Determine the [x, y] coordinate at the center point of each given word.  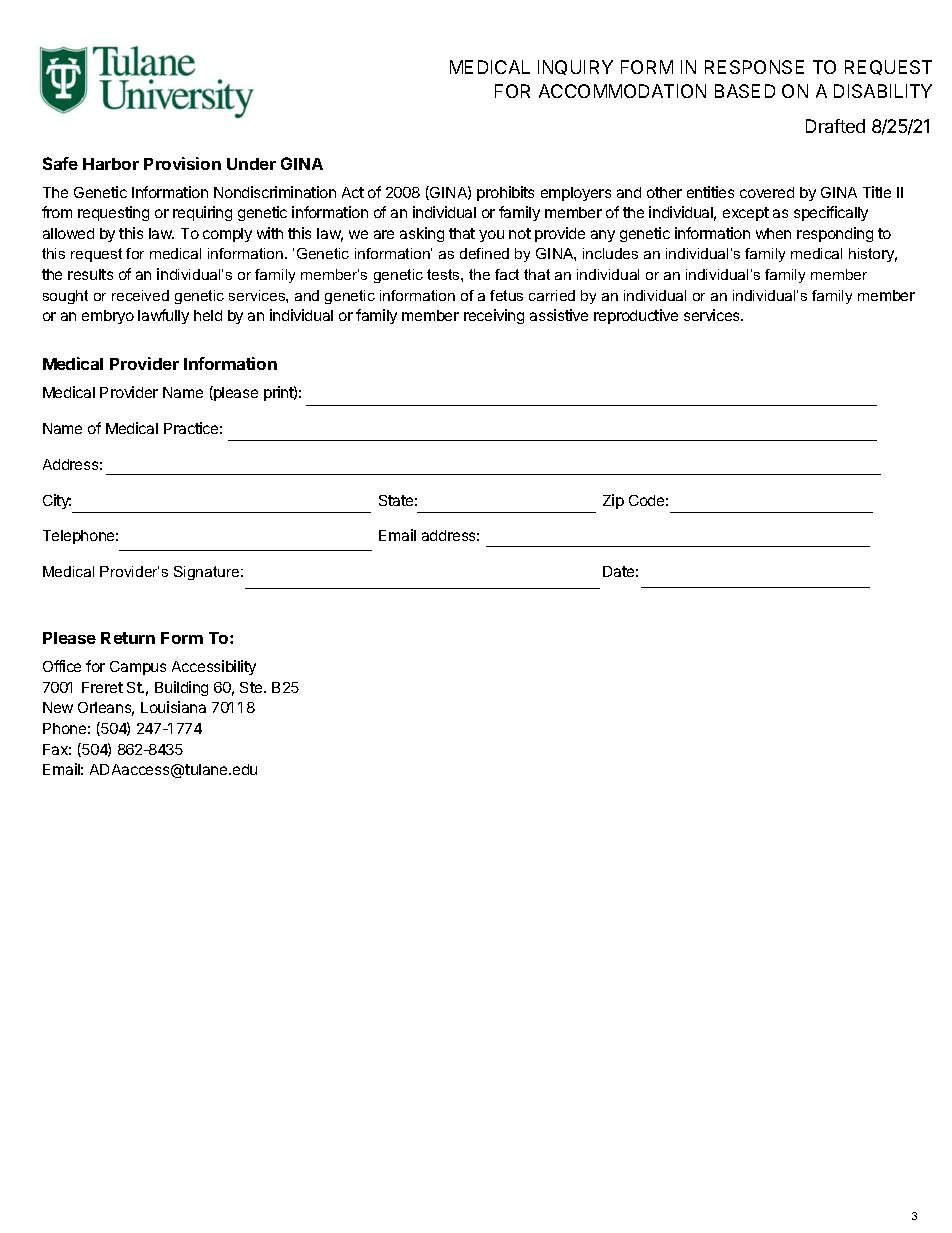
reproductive [636, 316]
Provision [182, 163]
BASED [745, 91]
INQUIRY [575, 67]
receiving [494, 316]
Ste [252, 687]
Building [181, 688]
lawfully [163, 316]
